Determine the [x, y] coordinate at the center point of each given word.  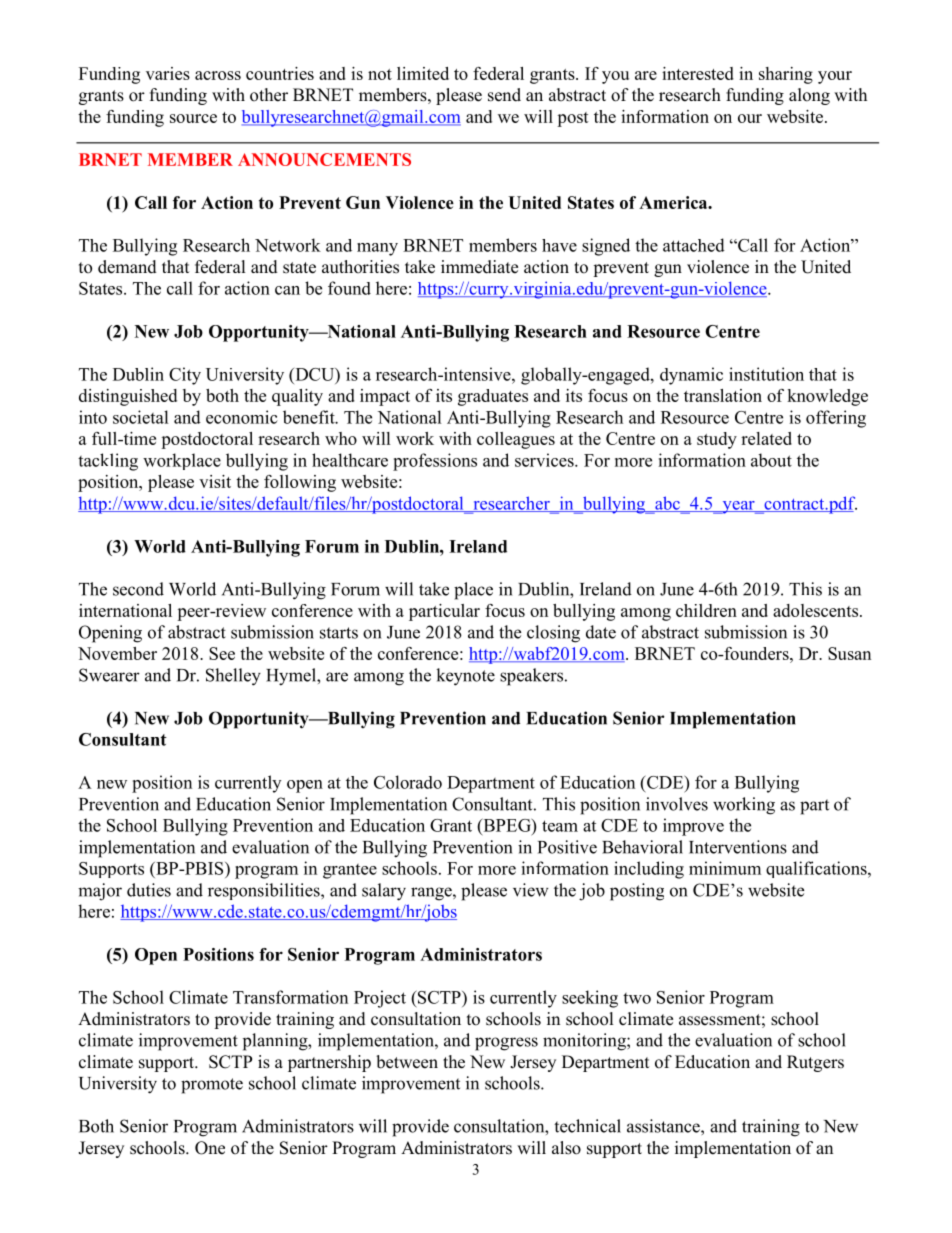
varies [168, 73]
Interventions [738, 847]
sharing [786, 75]
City [185, 376]
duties [149, 890]
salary [384, 892]
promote [212, 1086]
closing [553, 634]
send [504, 95]
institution [766, 374]
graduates [493, 397]
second [138, 589]
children [706, 610]
